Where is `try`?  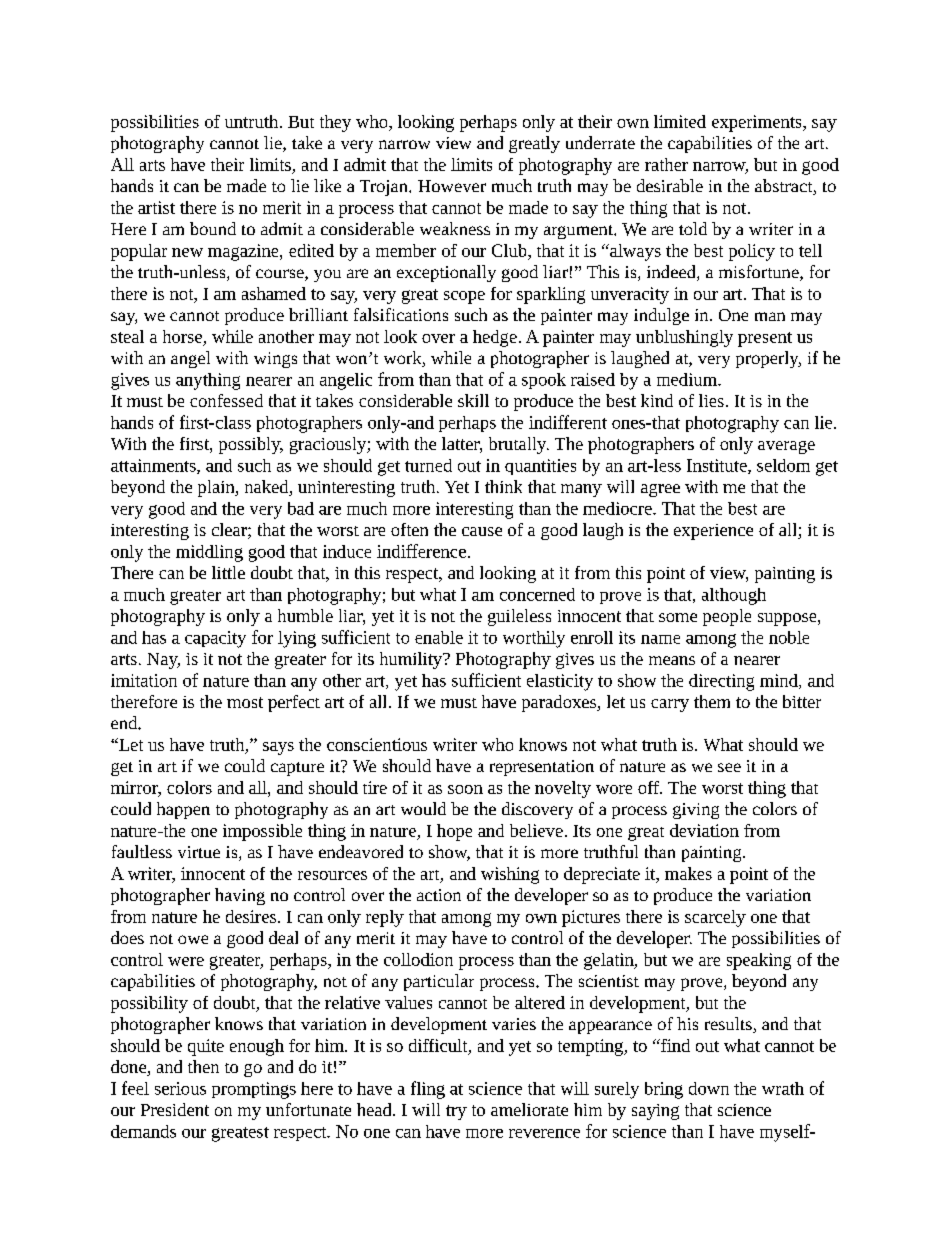
try is located at coordinates (456, 1112).
